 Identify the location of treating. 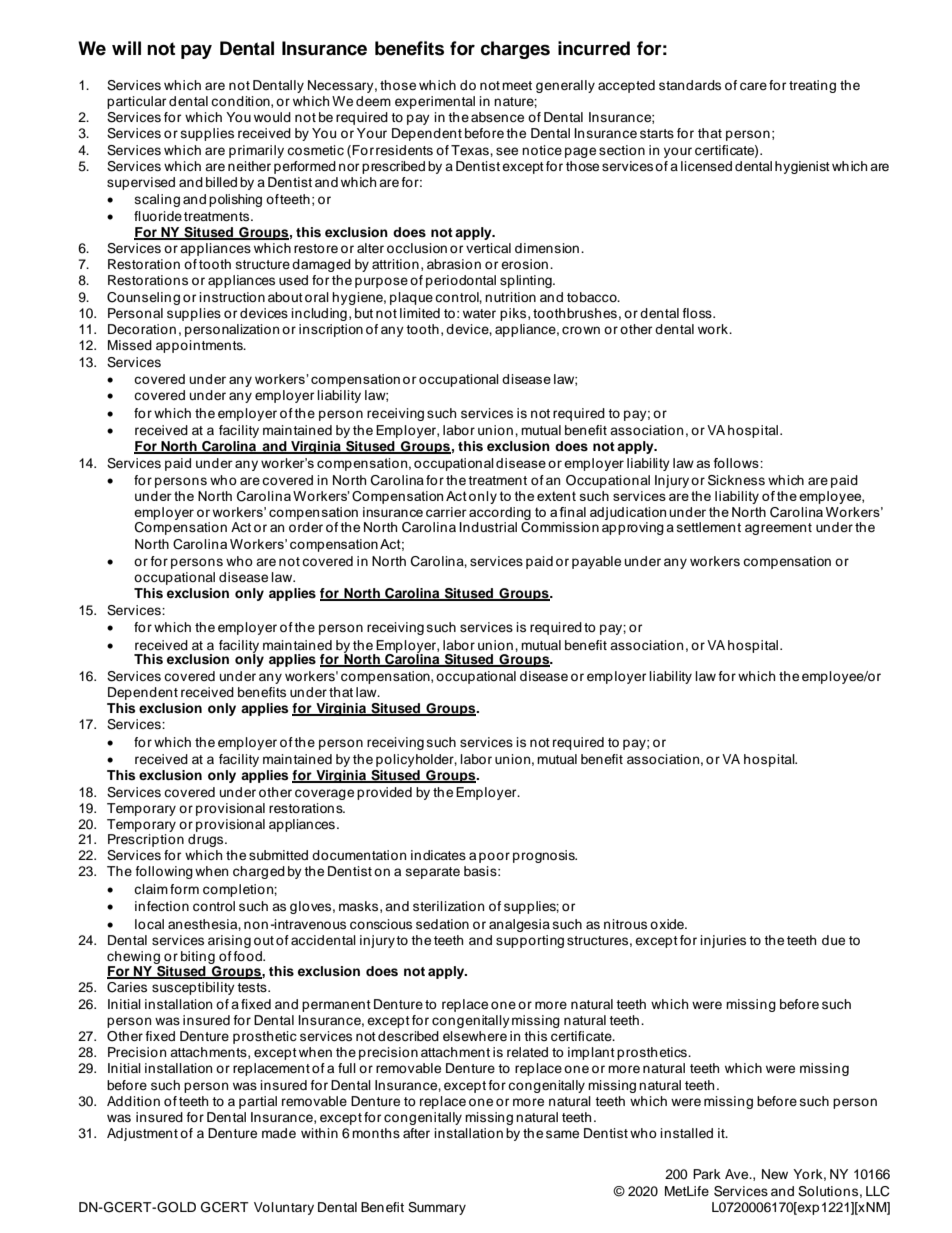
(812, 86).
